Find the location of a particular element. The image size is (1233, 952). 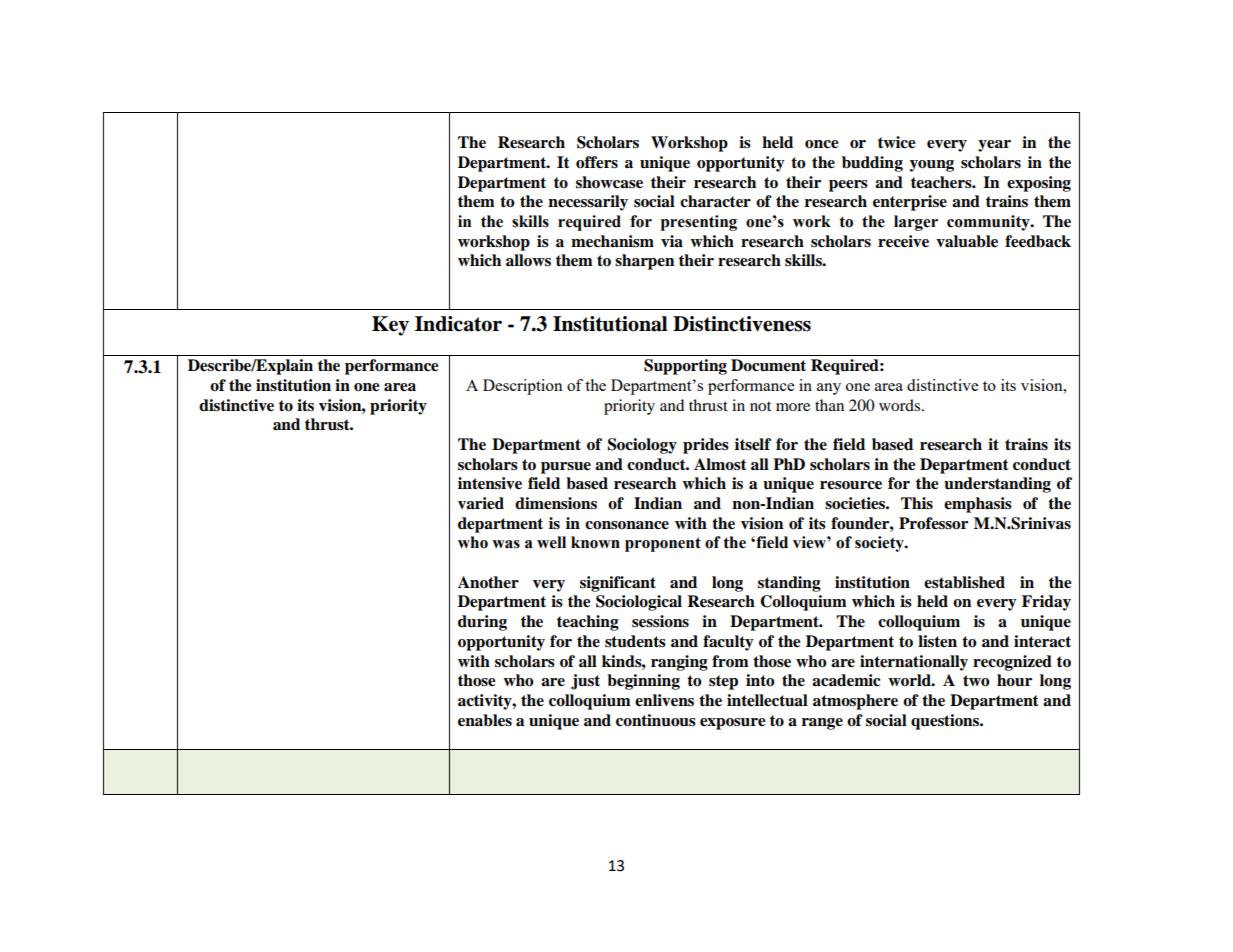

character is located at coordinates (715, 201).
